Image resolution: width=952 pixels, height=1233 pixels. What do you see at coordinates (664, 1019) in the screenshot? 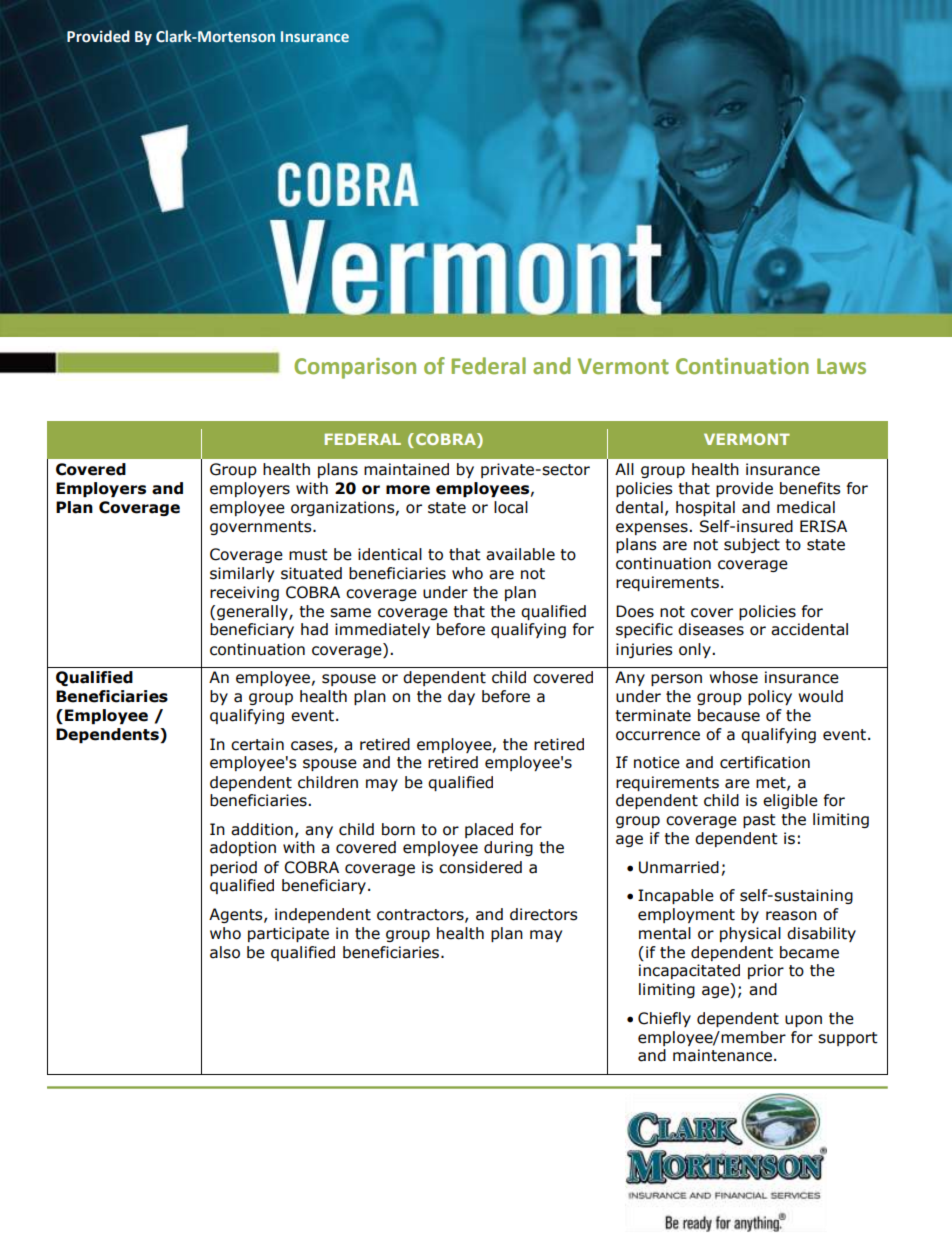
I see `Chiefly` at bounding box center [664, 1019].
